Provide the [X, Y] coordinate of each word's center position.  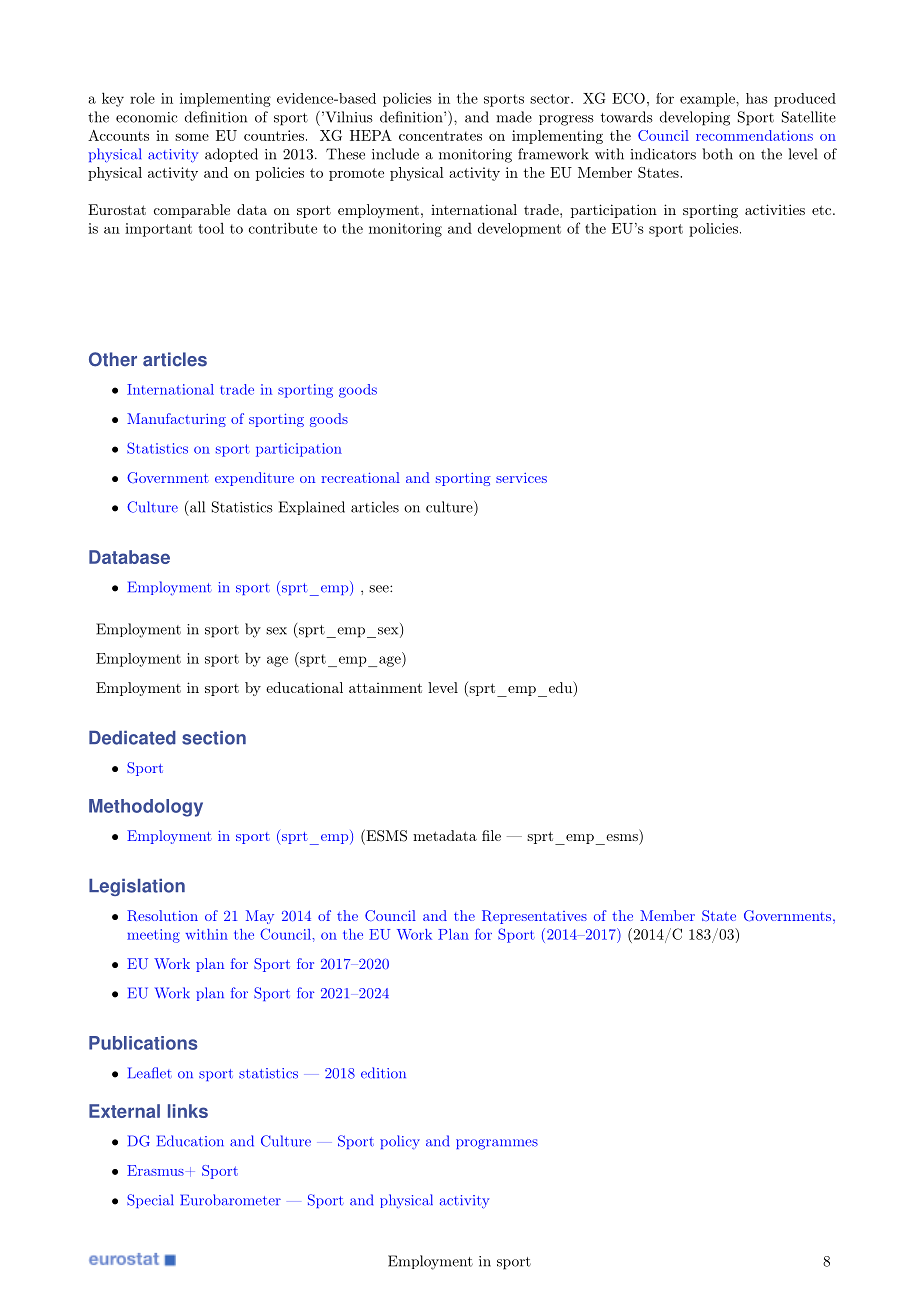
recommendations [754, 135]
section [214, 738]
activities [775, 209]
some [192, 137]
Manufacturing [176, 420]
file [491, 835]
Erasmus [155, 1170]
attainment [385, 688]
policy [400, 1142]
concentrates [440, 136]
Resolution [162, 915]
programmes [497, 1144]
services [521, 478]
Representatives [534, 917]
